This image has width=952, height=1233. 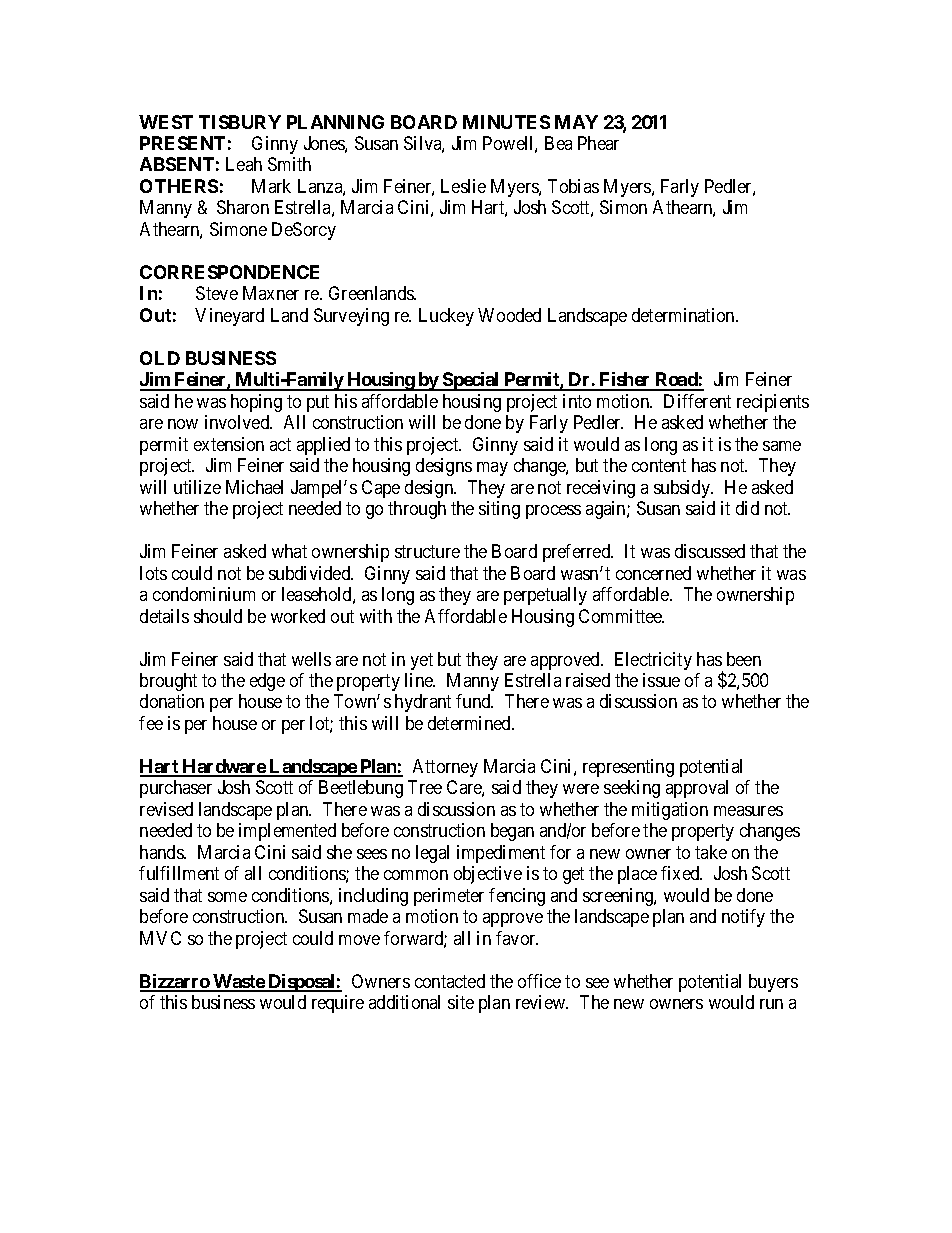 What do you see at coordinates (204, 594) in the image?
I see `condominium` at bounding box center [204, 594].
